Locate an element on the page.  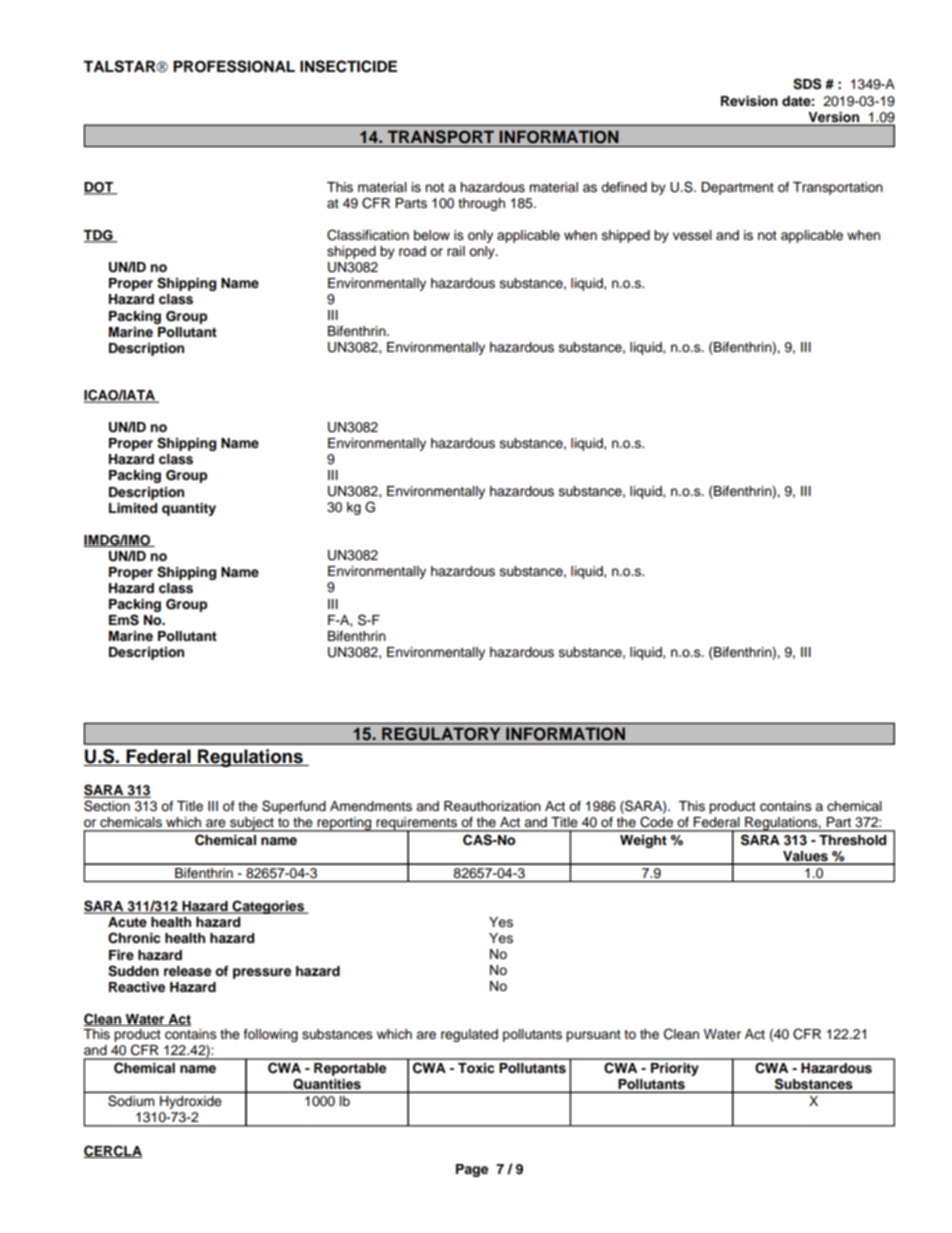
Limited is located at coordinates (133, 508).
